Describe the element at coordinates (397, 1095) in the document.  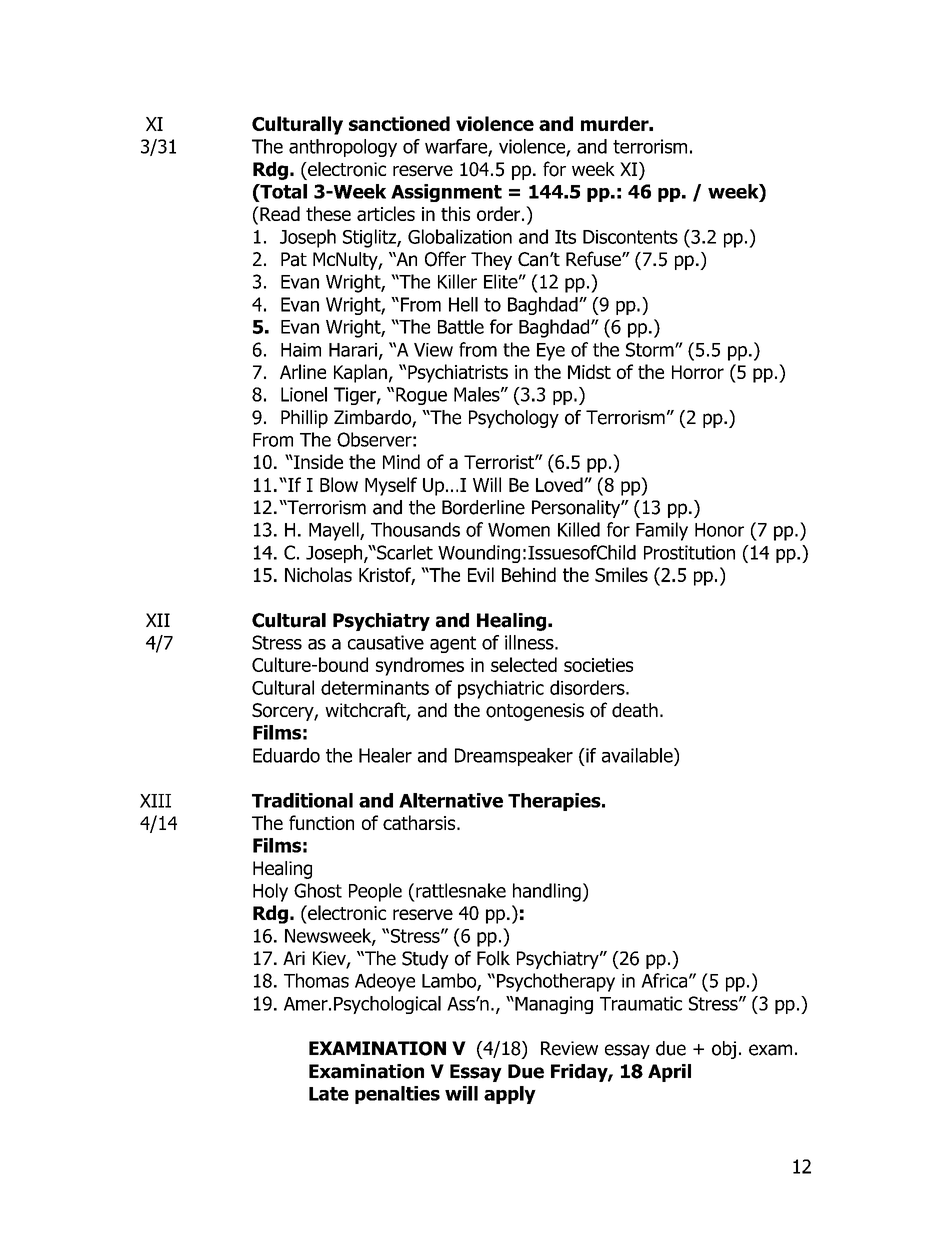
I see `penalties` at that location.
